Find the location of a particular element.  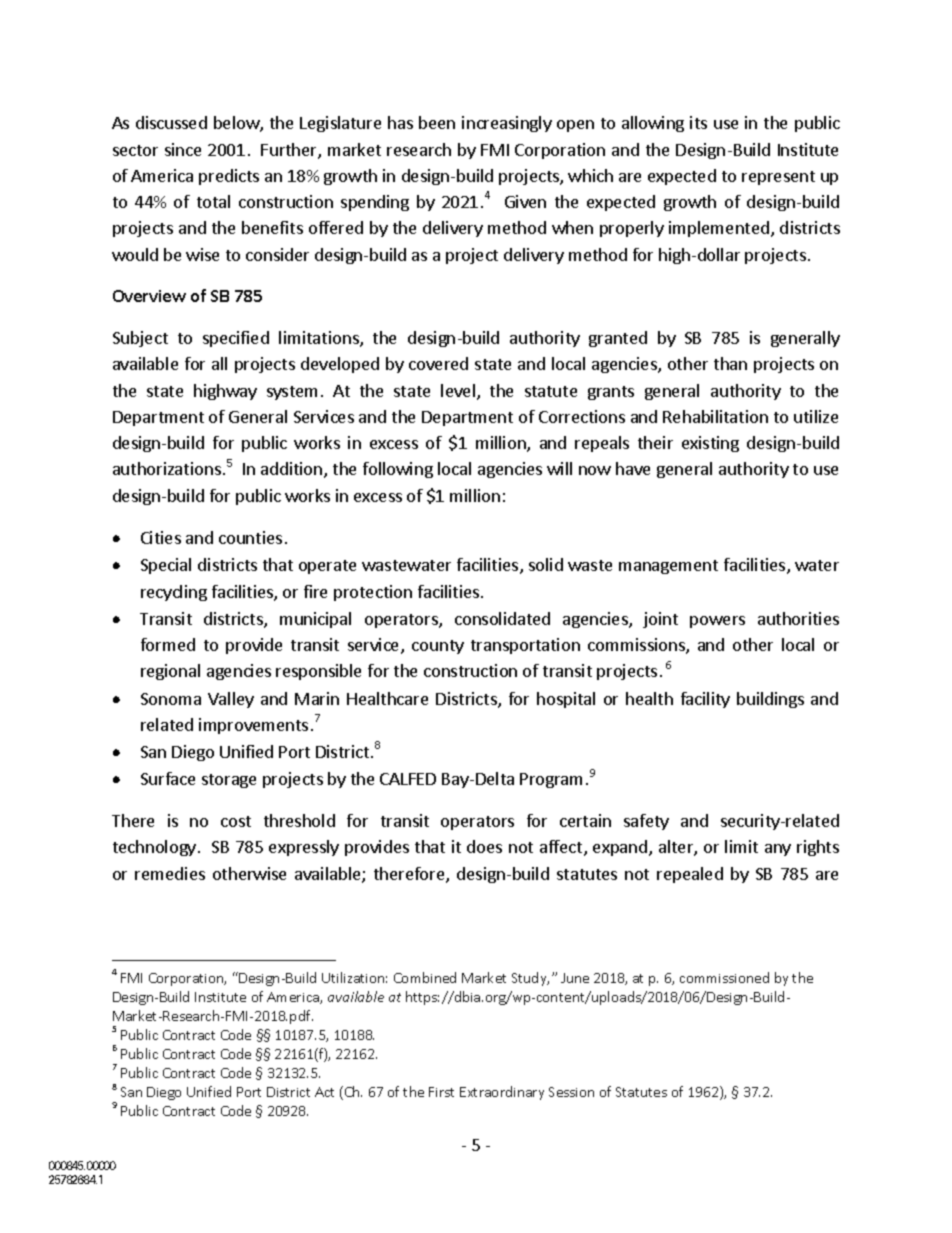

increasingly is located at coordinates (507, 124).
